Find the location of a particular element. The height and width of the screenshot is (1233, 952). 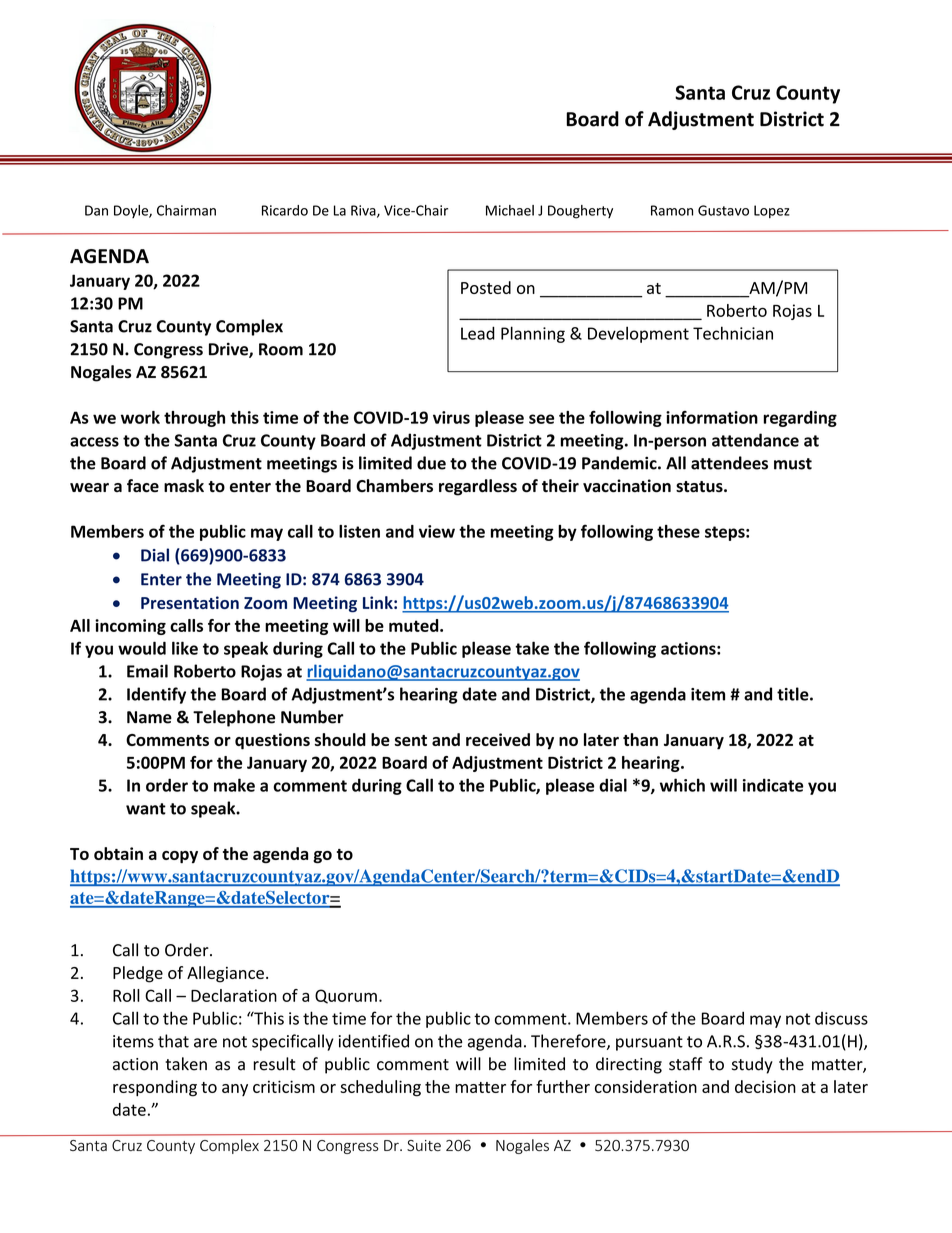

these is located at coordinates (678, 531).
